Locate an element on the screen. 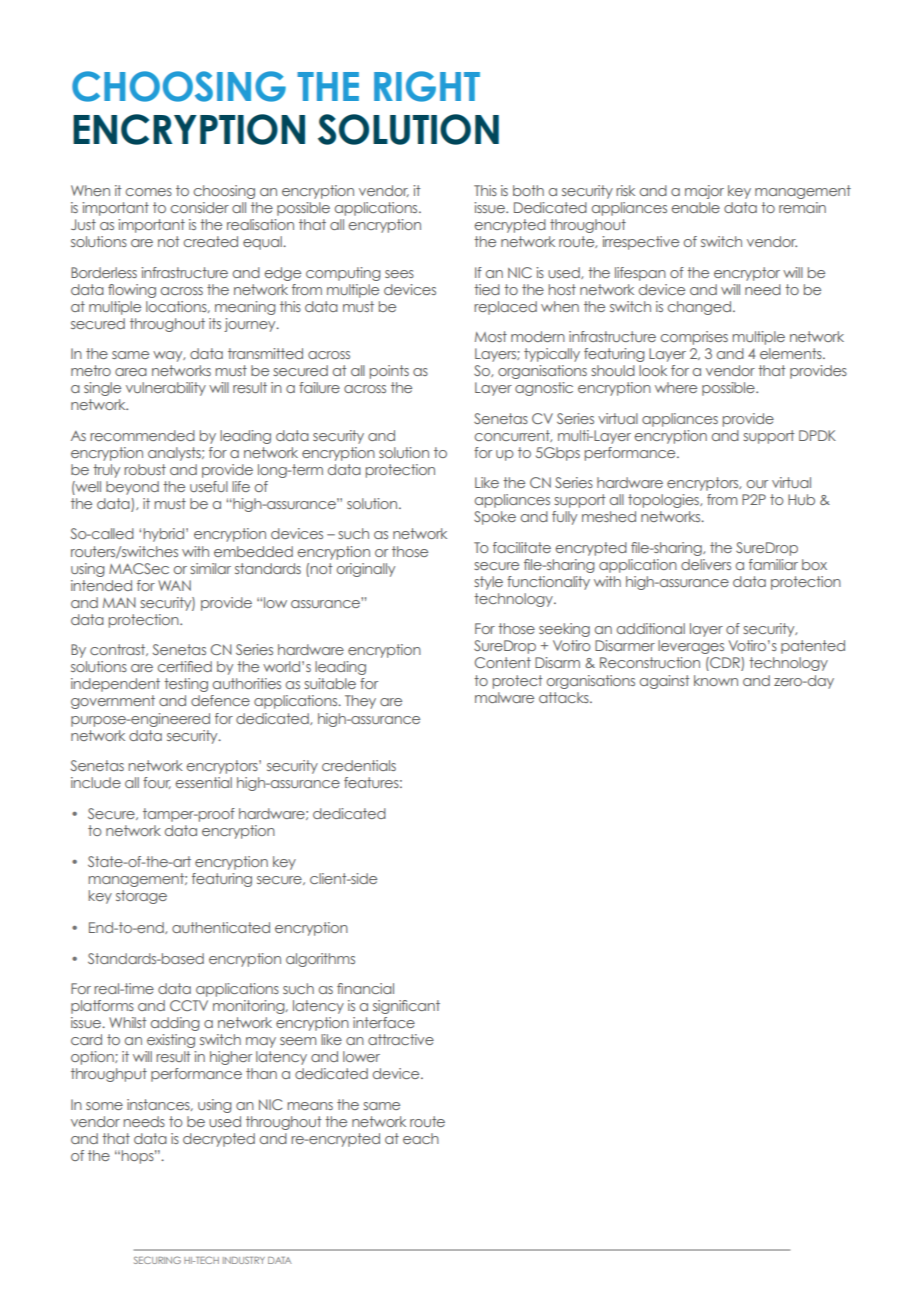 This screenshot has width=924, height=1308. each is located at coordinates (421, 1138).
